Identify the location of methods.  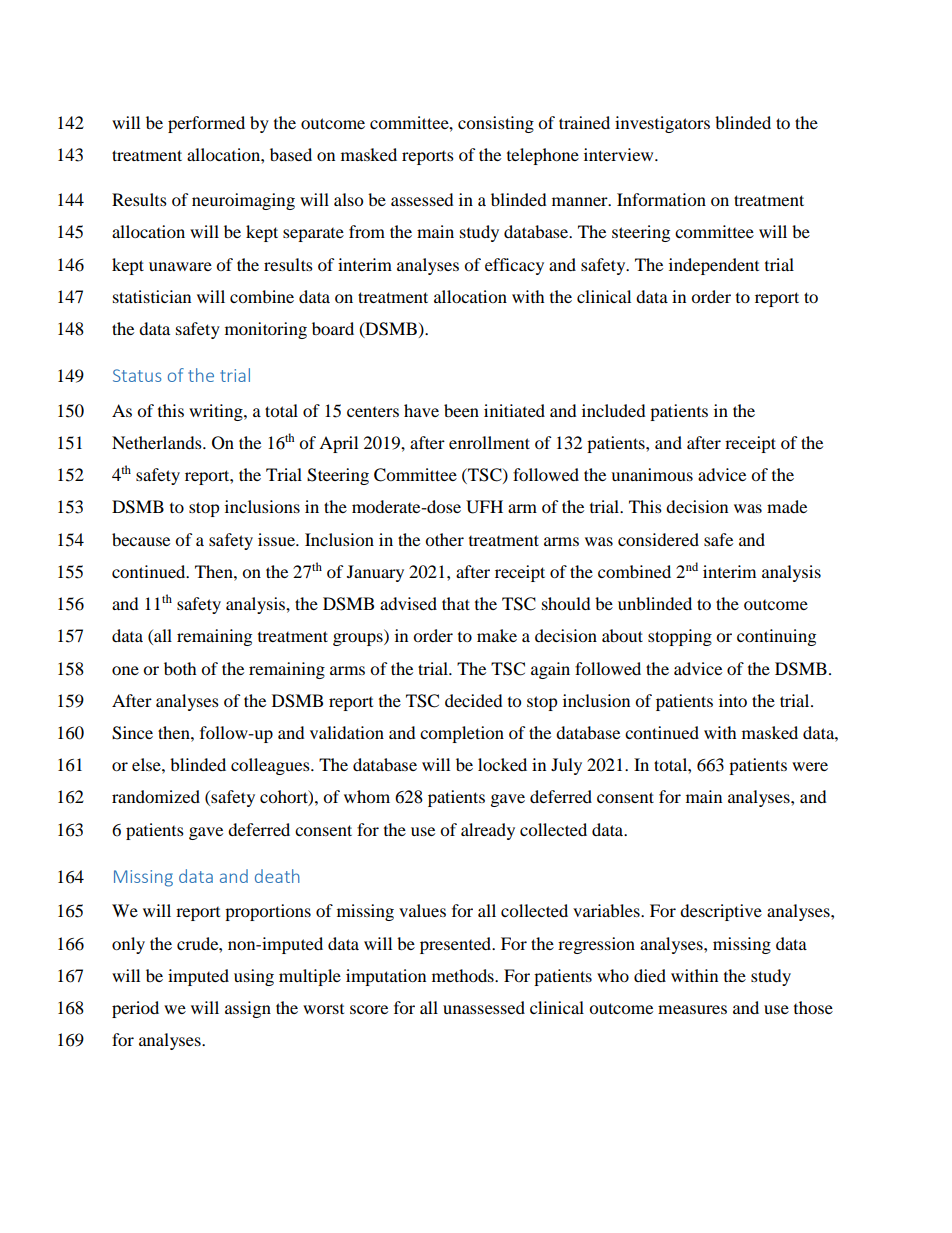
(464, 975).
